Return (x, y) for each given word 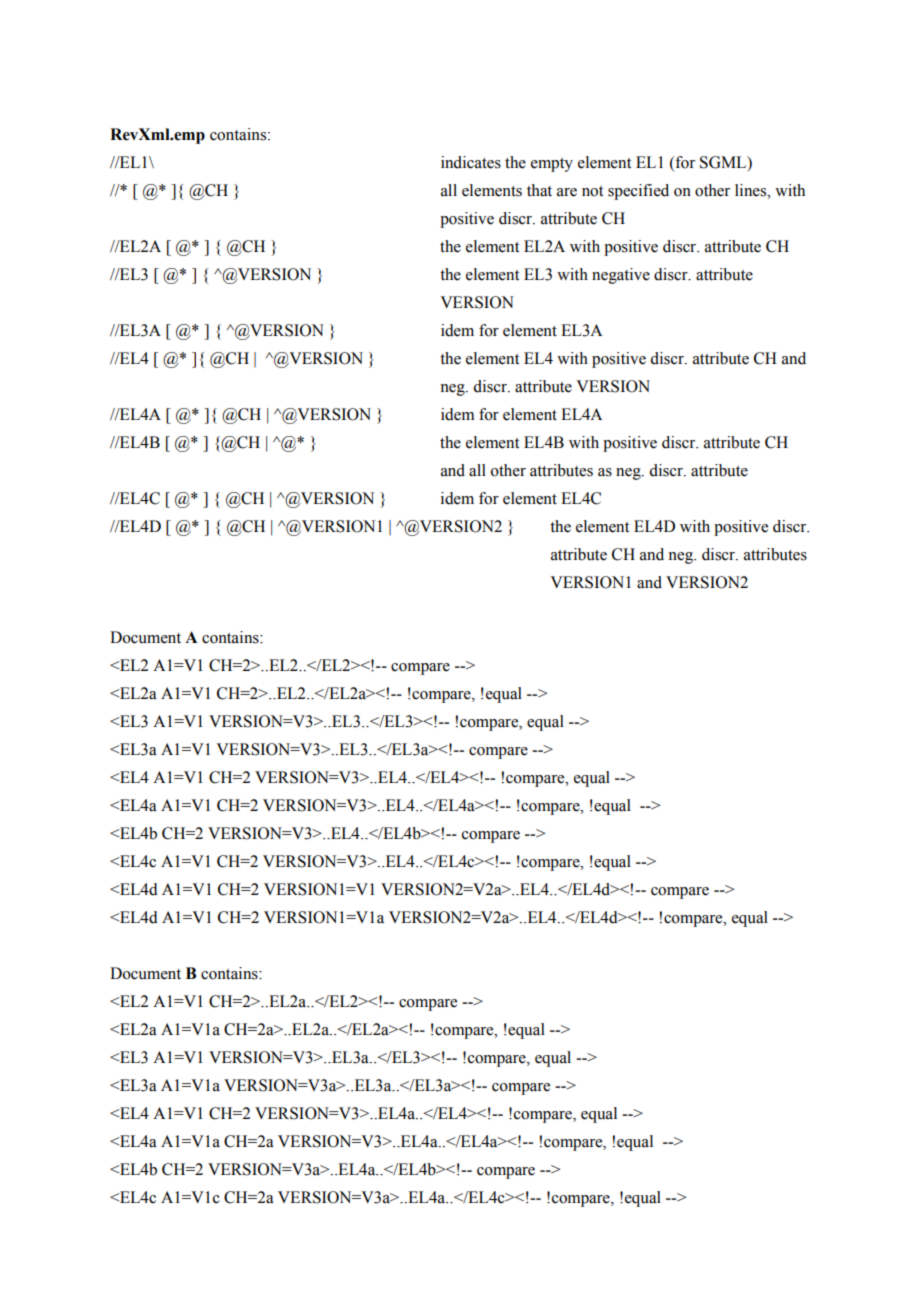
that (539, 190)
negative (621, 276)
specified (638, 192)
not (592, 191)
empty (552, 165)
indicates (471, 162)
